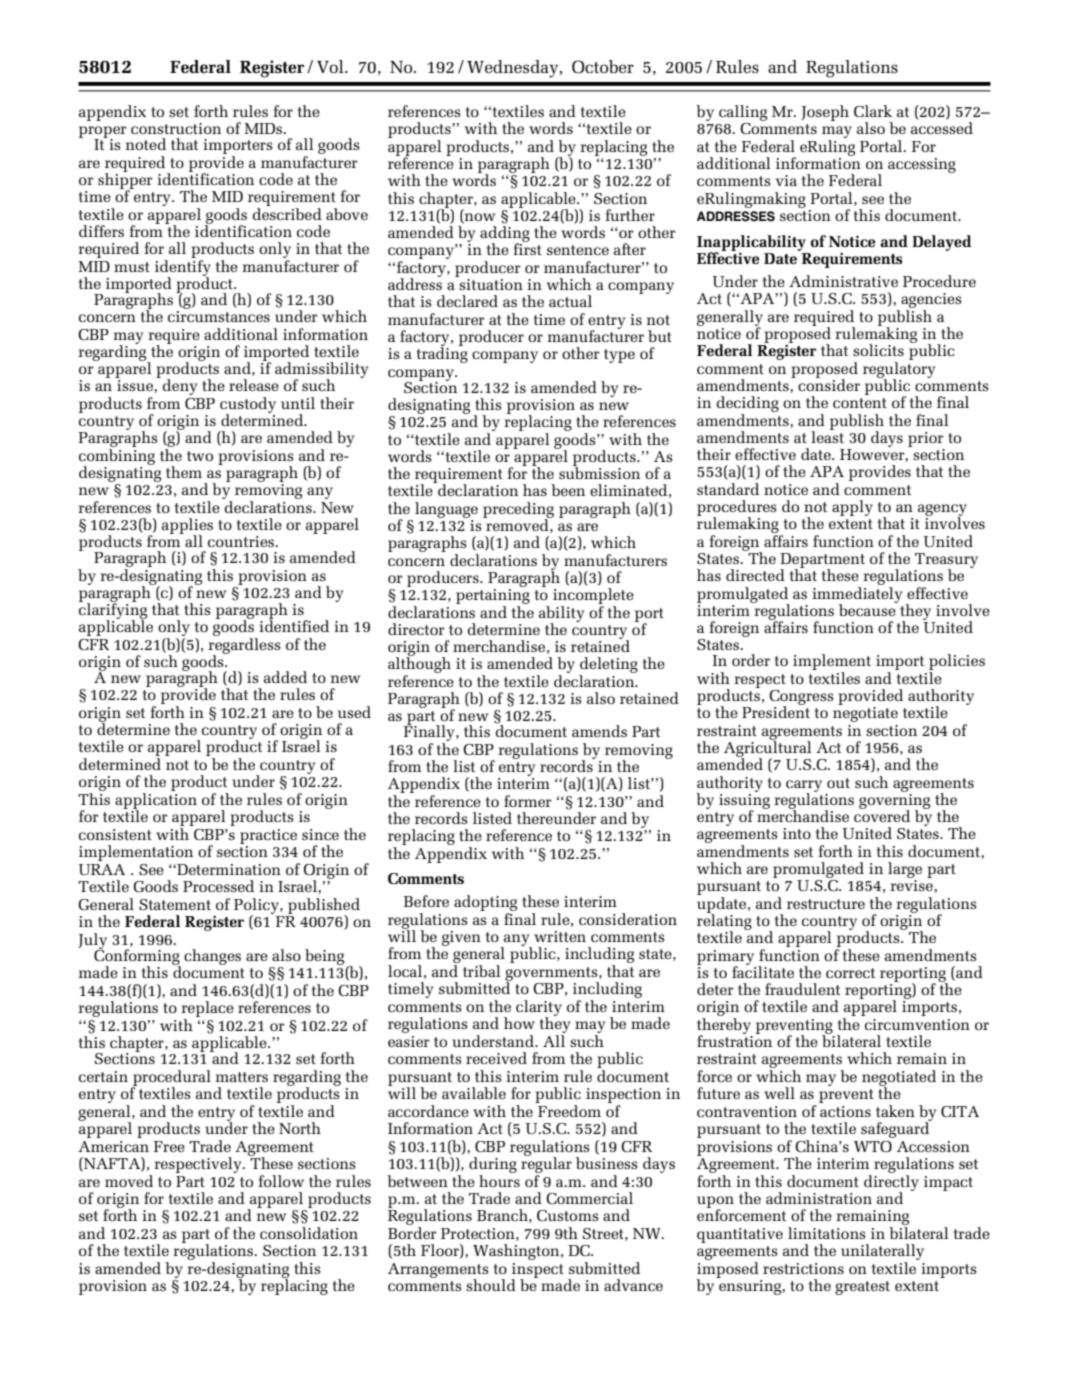 The width and height of the image is (1069, 1384). What do you see at coordinates (851, 973) in the image?
I see `correct` at bounding box center [851, 973].
